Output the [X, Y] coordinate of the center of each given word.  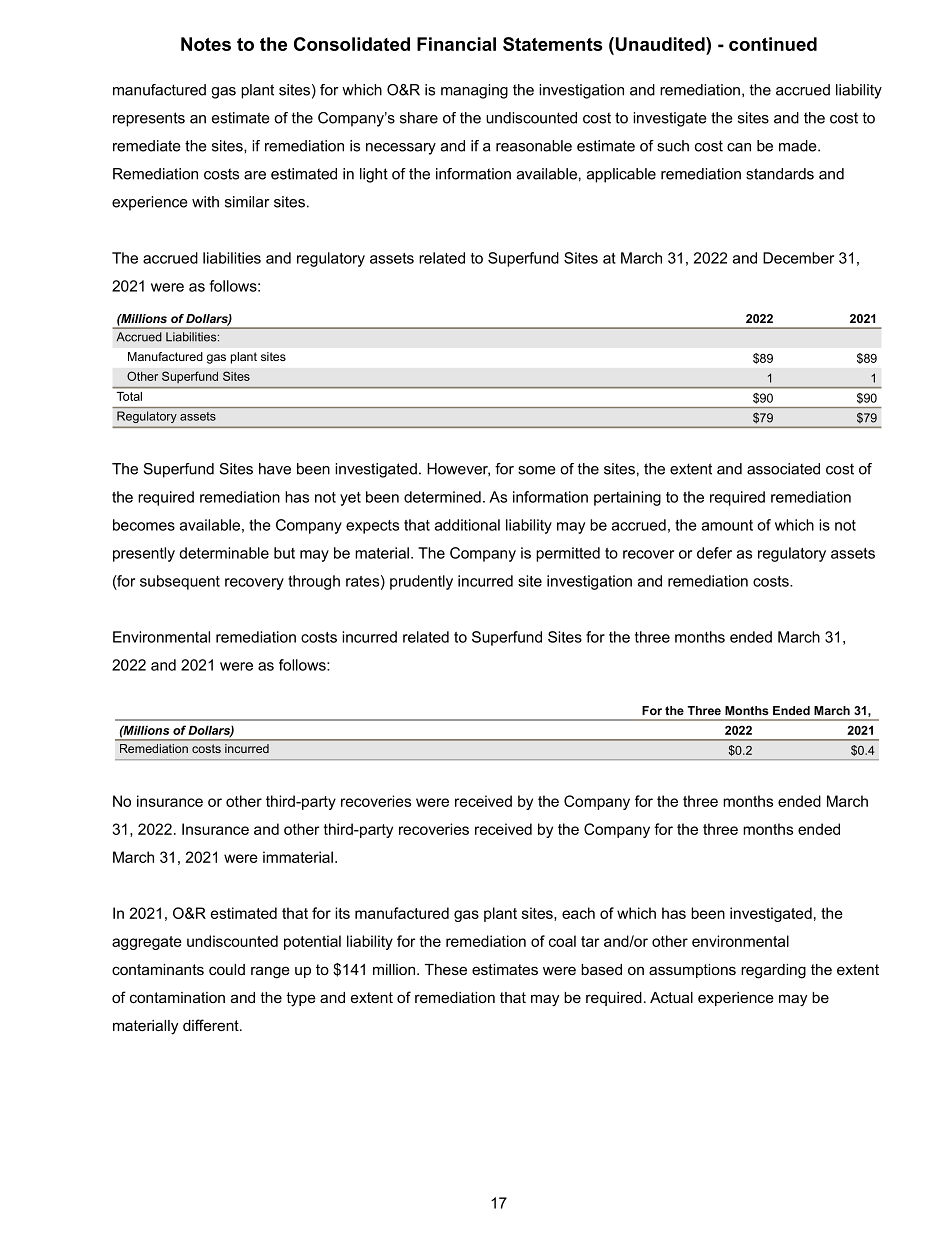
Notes [206, 44]
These [446, 969]
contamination [177, 997]
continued [773, 44]
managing [474, 91]
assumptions [692, 971]
